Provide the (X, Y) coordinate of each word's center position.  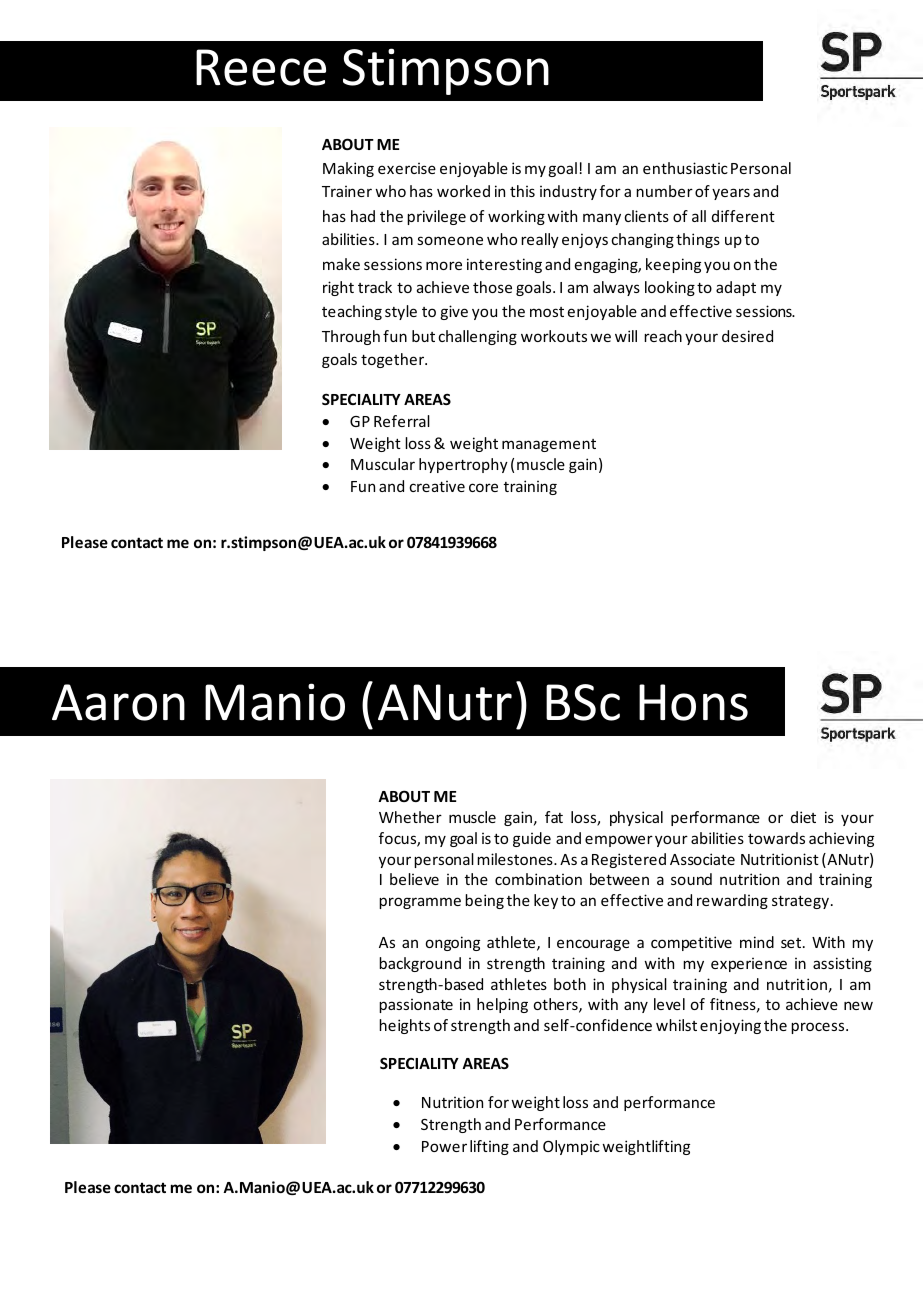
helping (502, 1005)
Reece (261, 67)
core (483, 487)
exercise (407, 168)
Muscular (383, 464)
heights (404, 1026)
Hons (693, 702)
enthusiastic (685, 168)
